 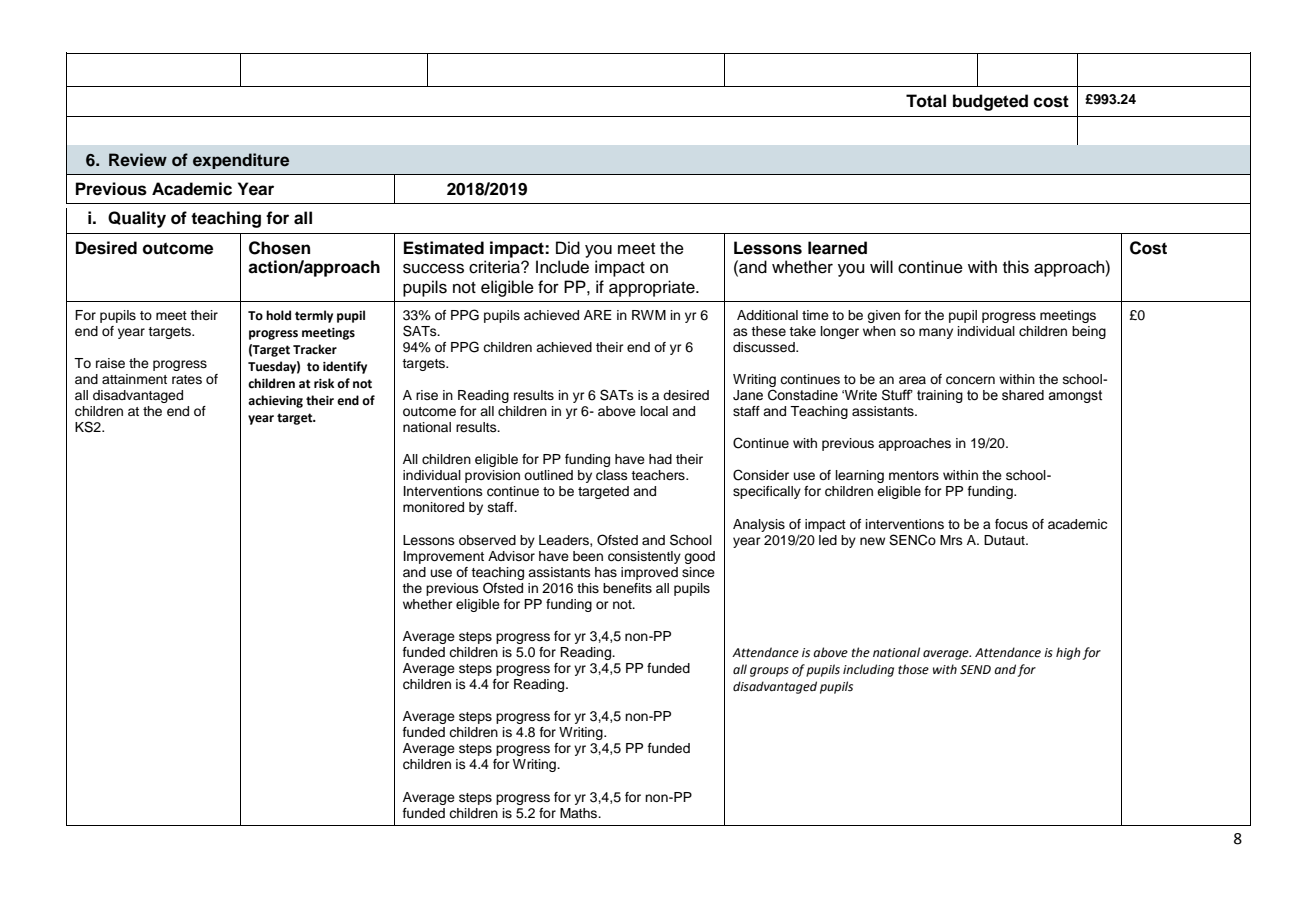 What do you see at coordinates (315, 349) in the image?
I see `Tracker` at bounding box center [315, 349].
